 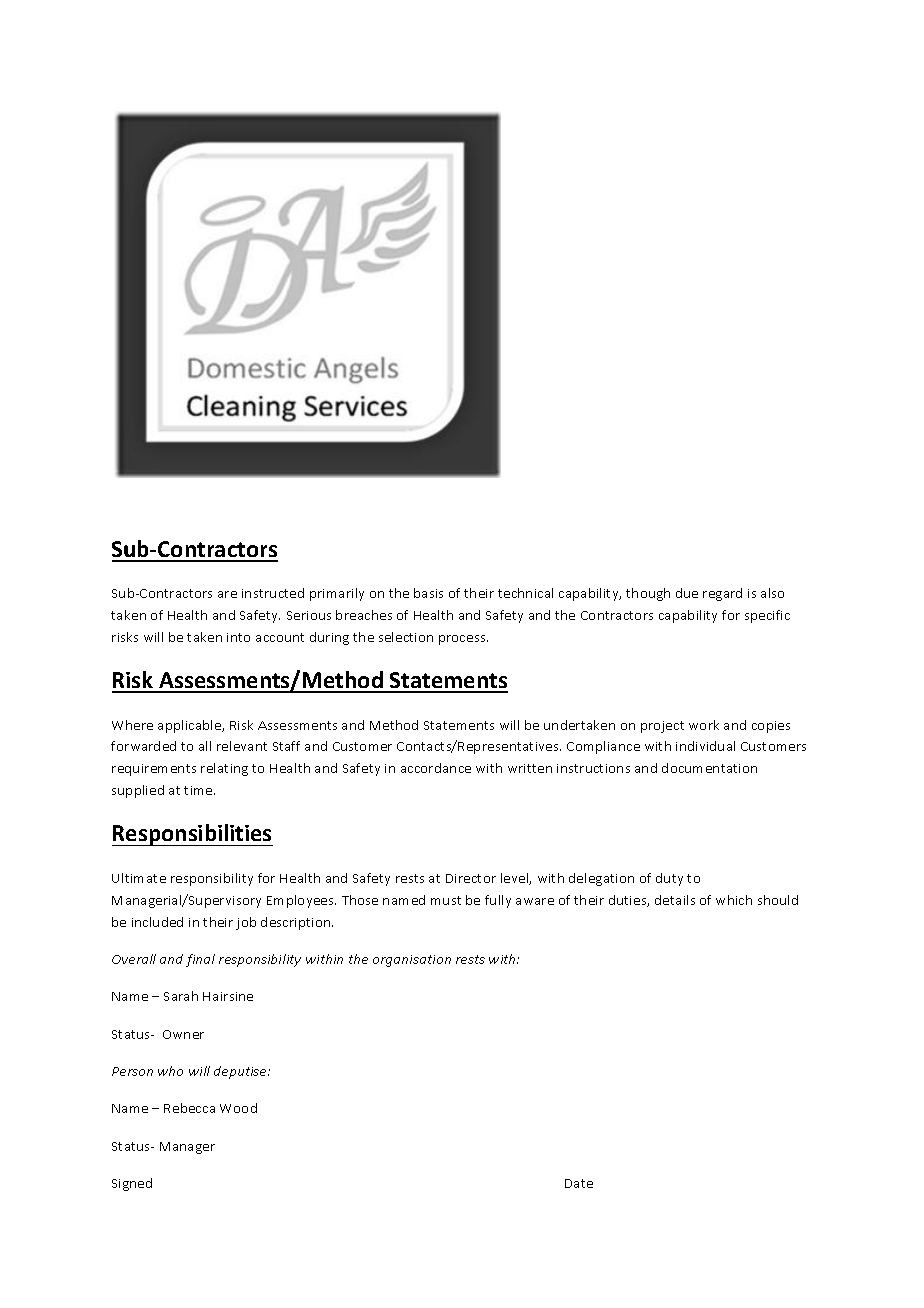 I want to click on Signed, so click(x=132, y=1184).
